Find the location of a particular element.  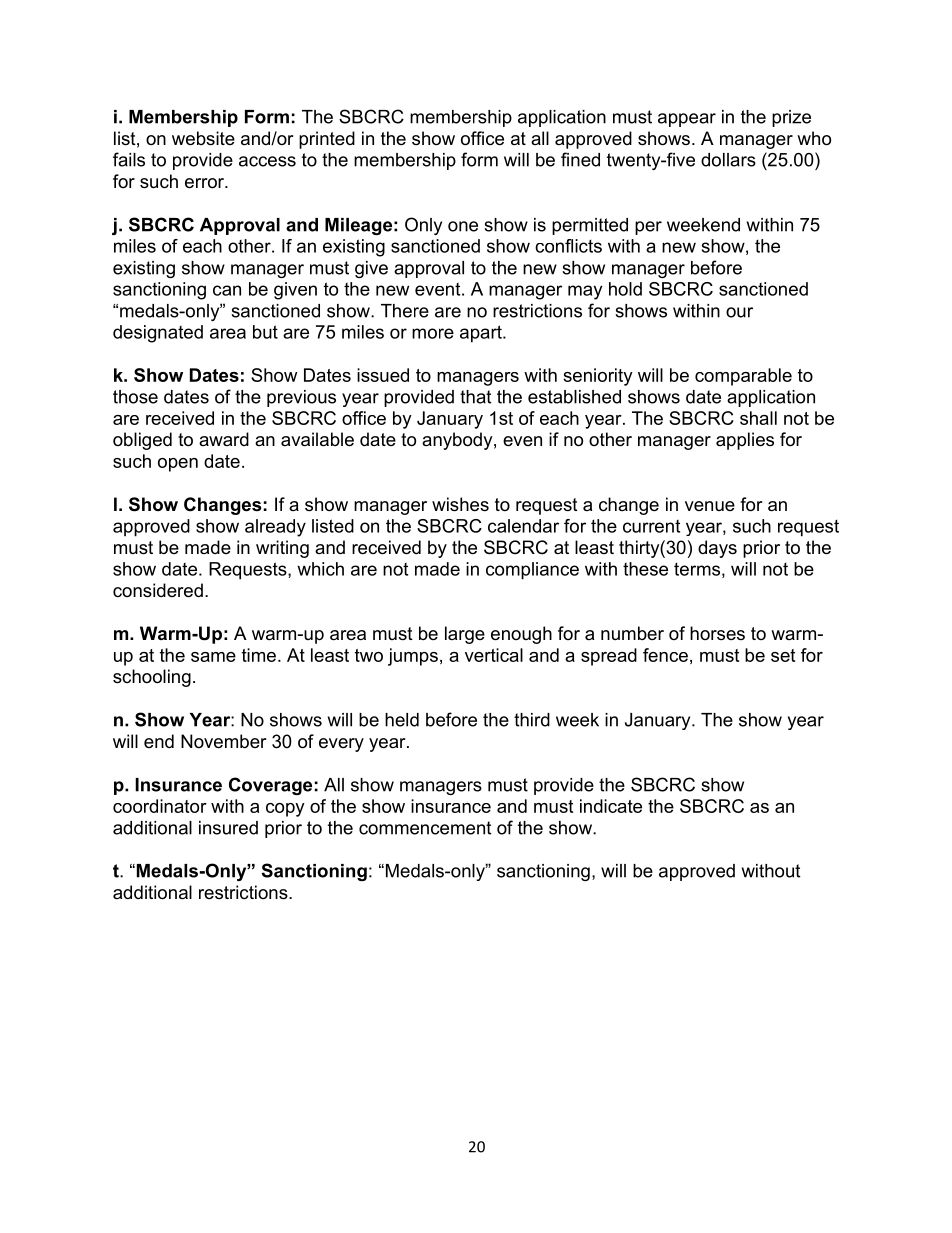

apart is located at coordinates (482, 334).
